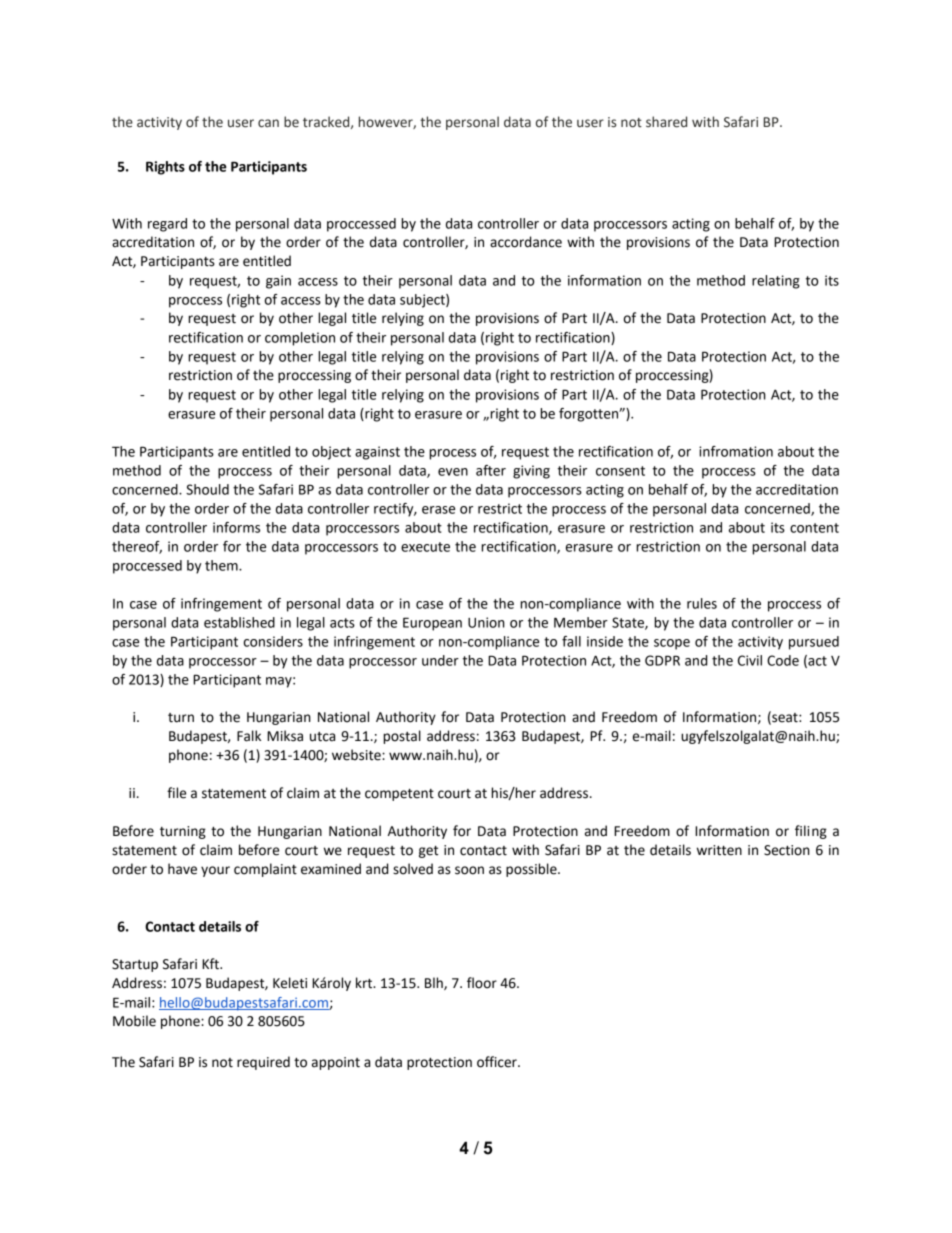 The image size is (952, 1233). Describe the element at coordinates (702, 603) in the screenshot. I see `rules` at that location.
